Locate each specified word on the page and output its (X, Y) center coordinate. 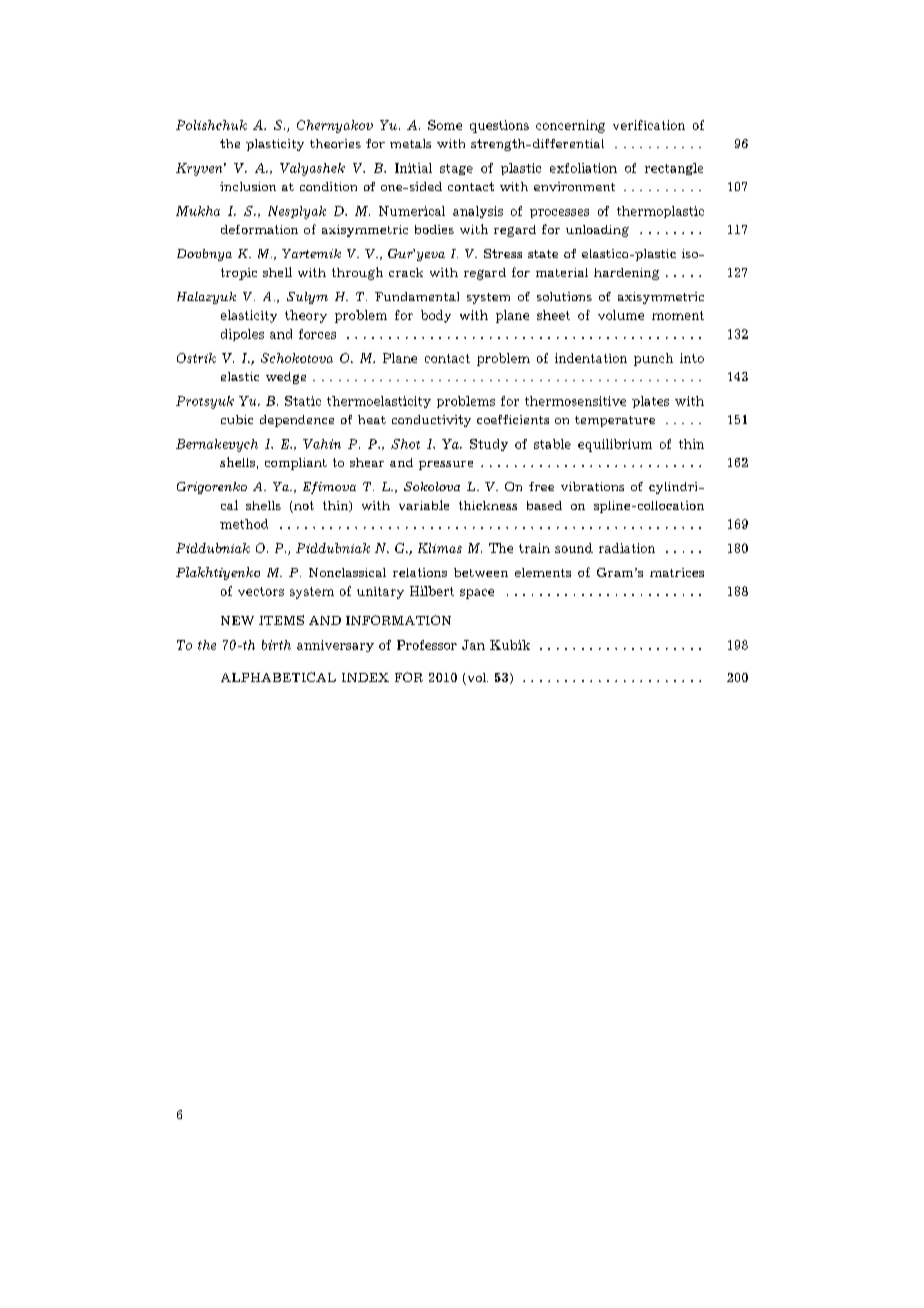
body (436, 316)
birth (276, 645)
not (303, 507)
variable (424, 505)
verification (649, 125)
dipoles (242, 335)
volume (621, 315)
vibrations (592, 486)
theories (335, 143)
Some (445, 125)
